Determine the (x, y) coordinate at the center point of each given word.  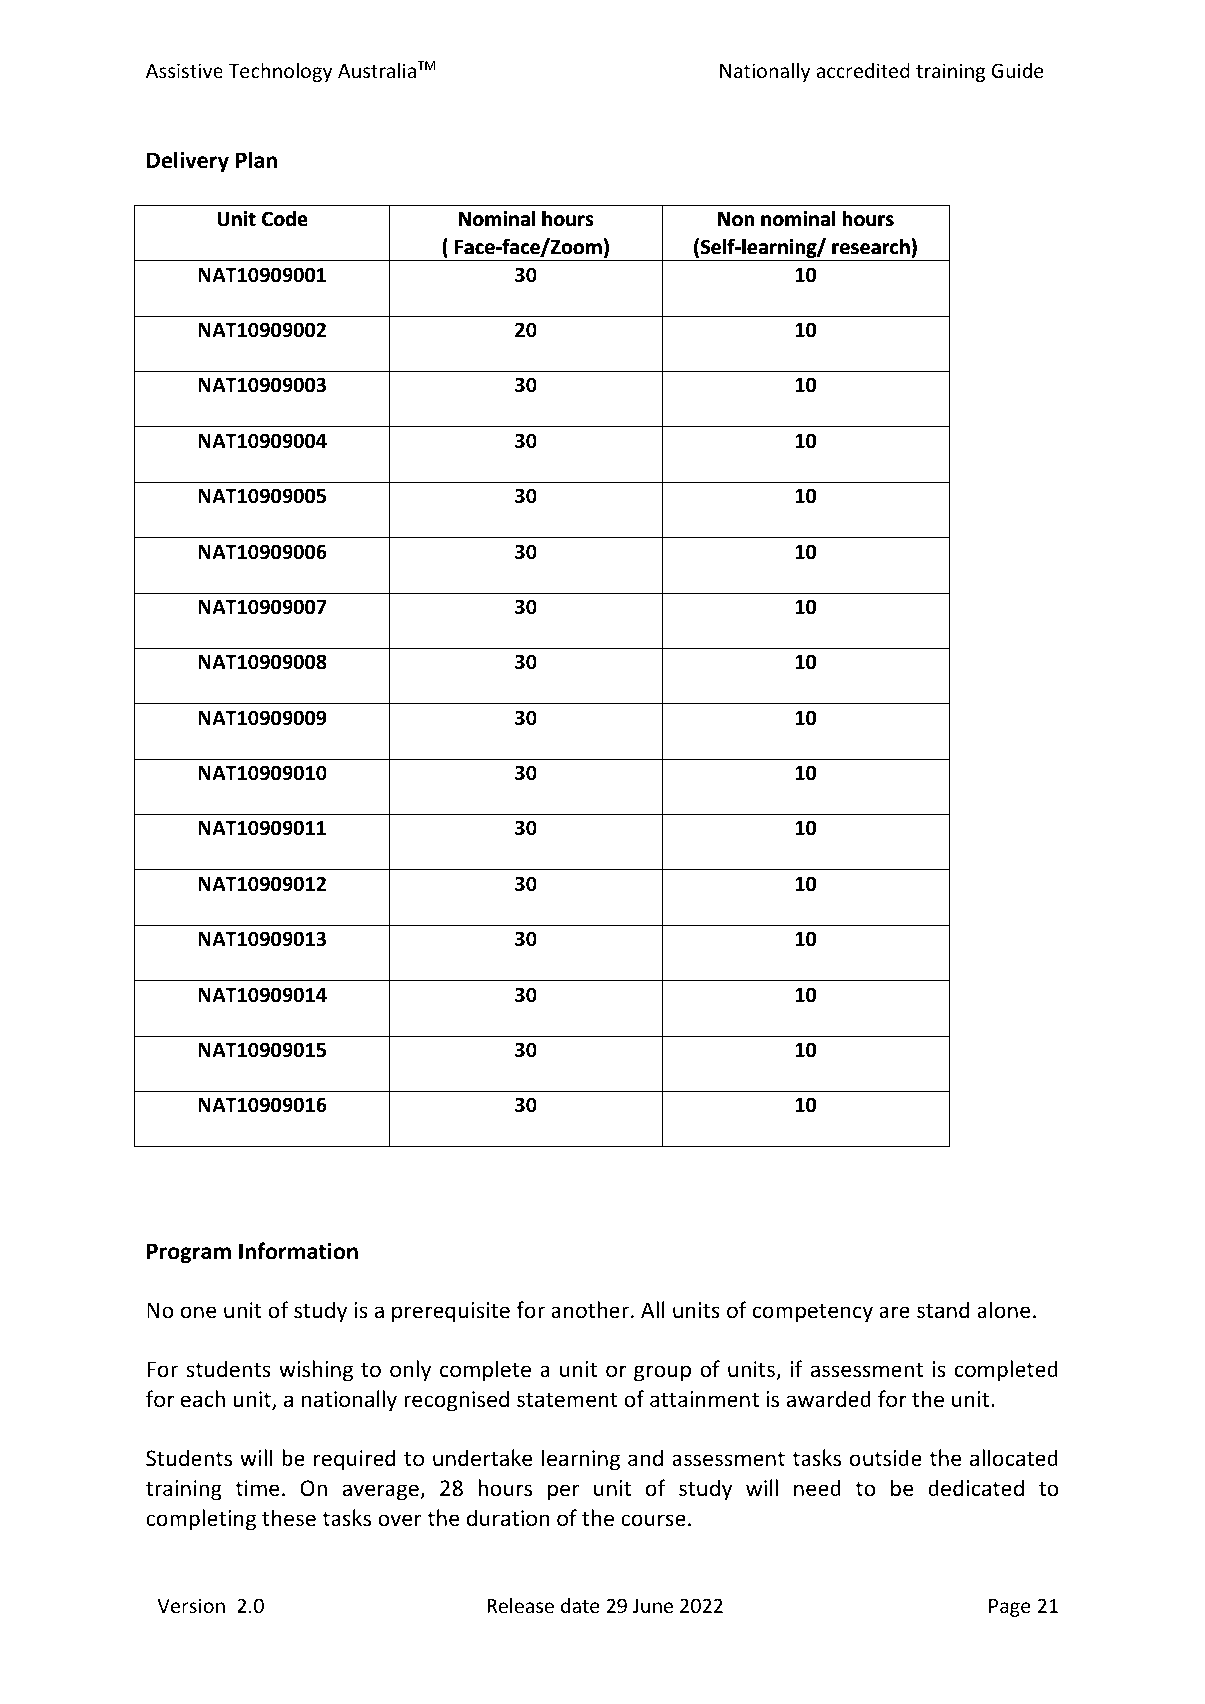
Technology (280, 72)
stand (943, 1310)
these (289, 1518)
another (590, 1310)
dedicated (976, 1488)
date (580, 1605)
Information (298, 1251)
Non (736, 219)
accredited (863, 70)
